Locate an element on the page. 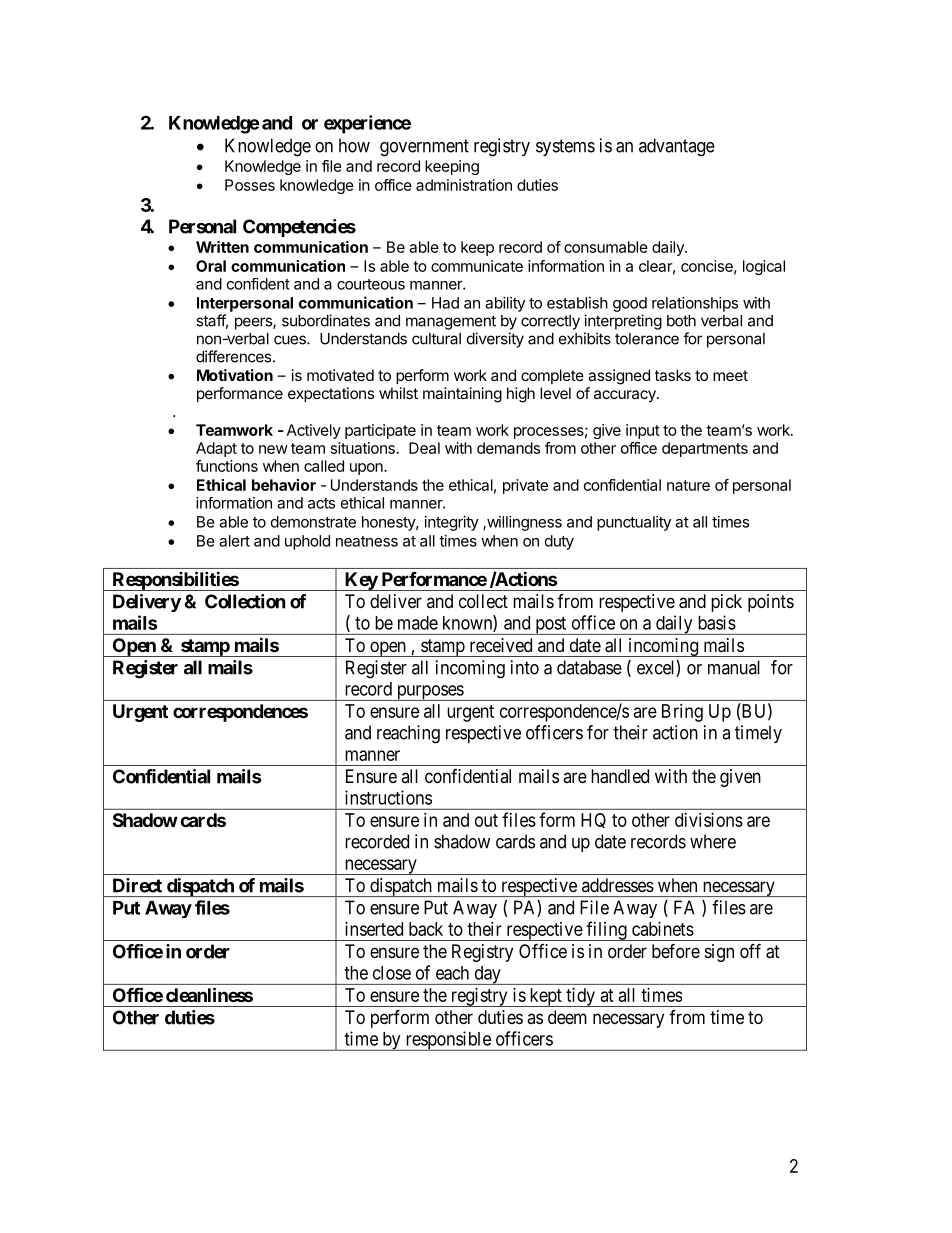  alert is located at coordinates (234, 541).
